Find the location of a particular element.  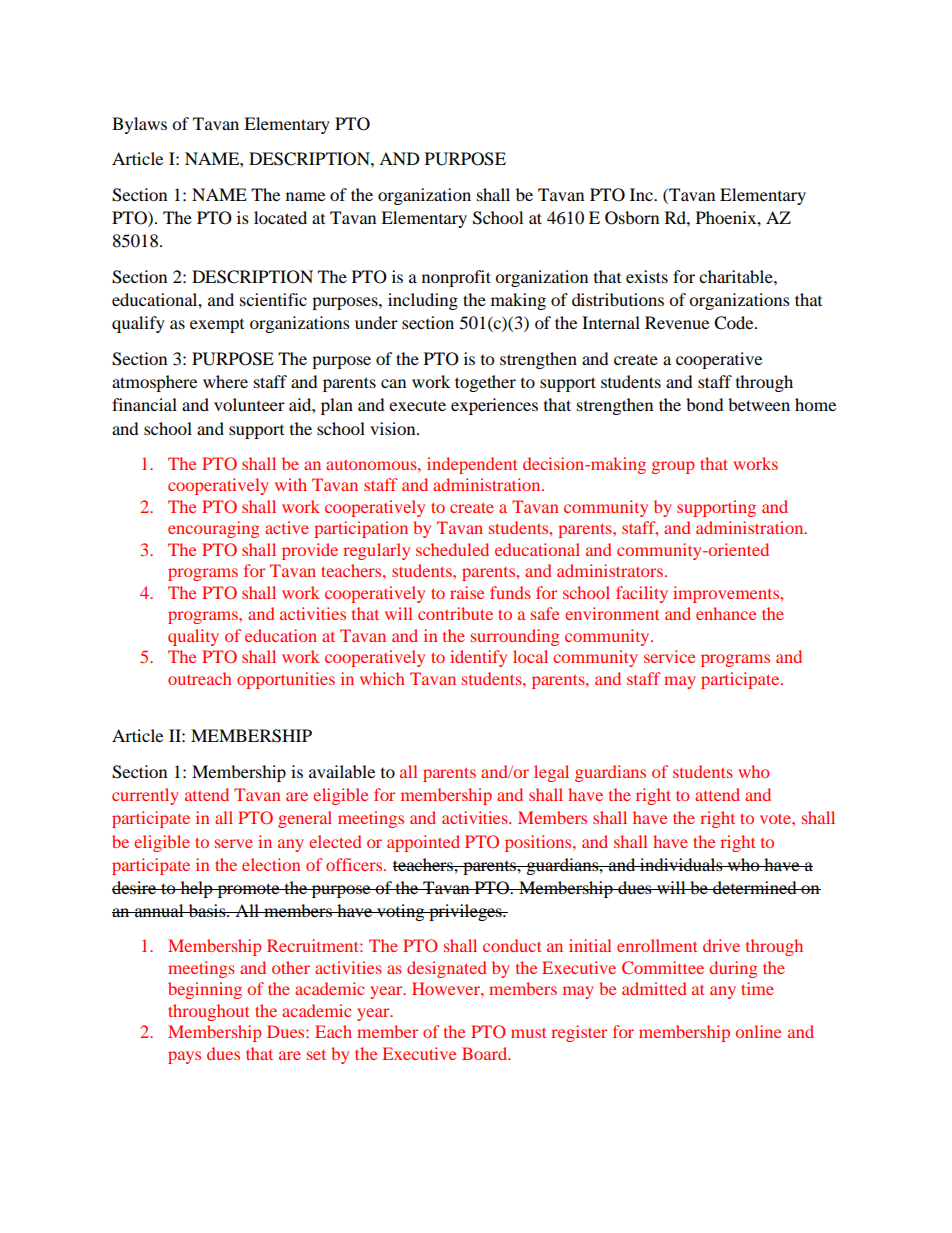

Osborn is located at coordinates (632, 218).
